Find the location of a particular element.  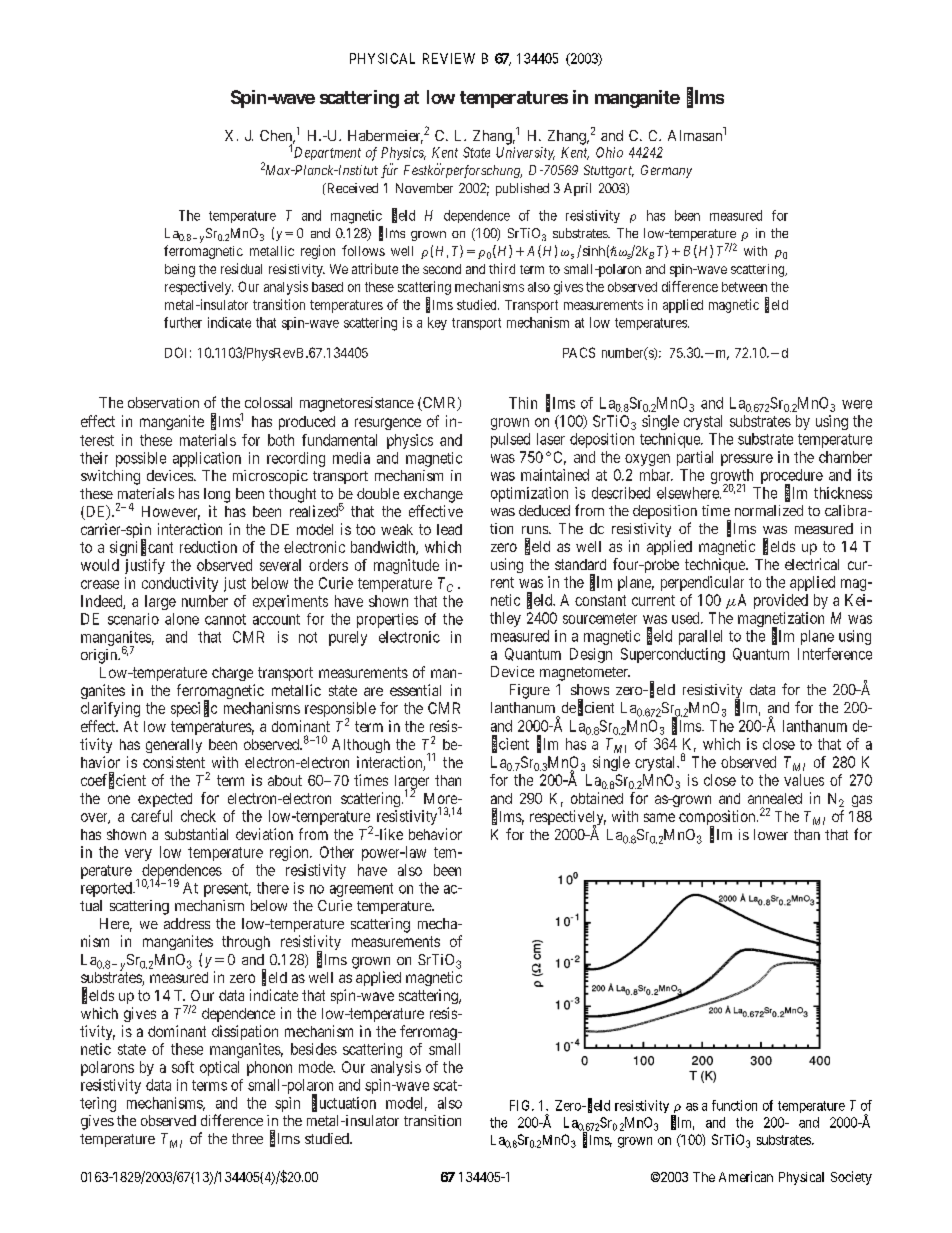

lower is located at coordinates (771, 834).
